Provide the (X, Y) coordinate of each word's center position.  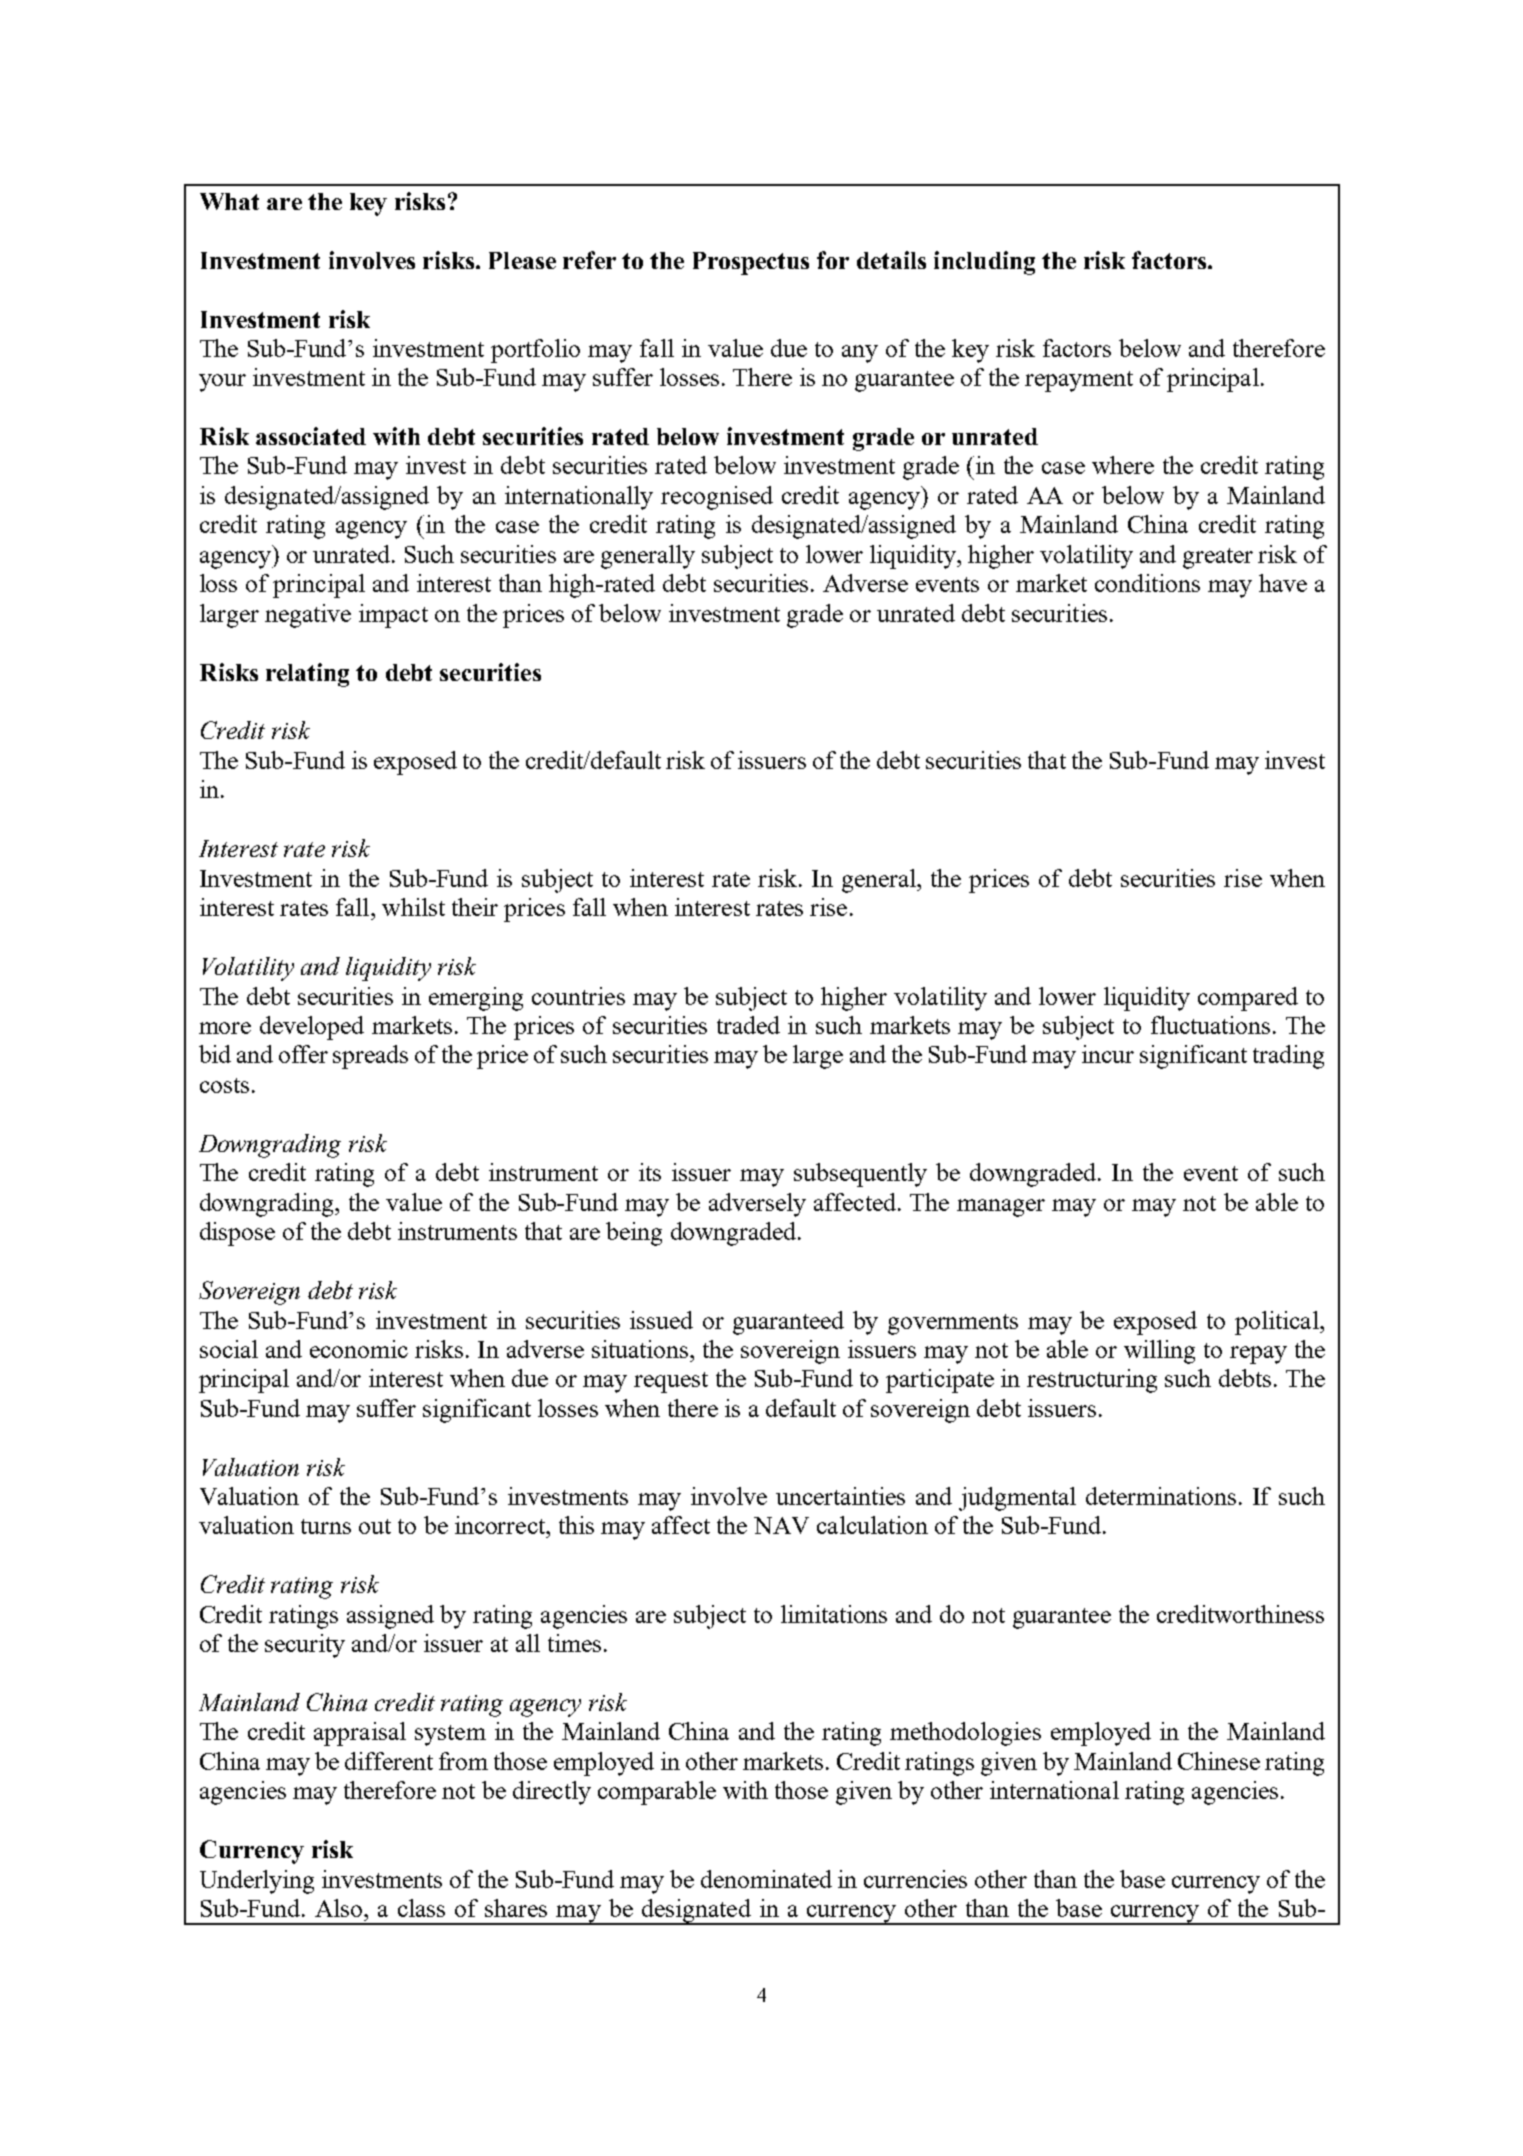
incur (1108, 1054)
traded (748, 1025)
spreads (370, 1057)
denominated (766, 1879)
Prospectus (751, 263)
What (229, 201)
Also (340, 1908)
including (984, 263)
